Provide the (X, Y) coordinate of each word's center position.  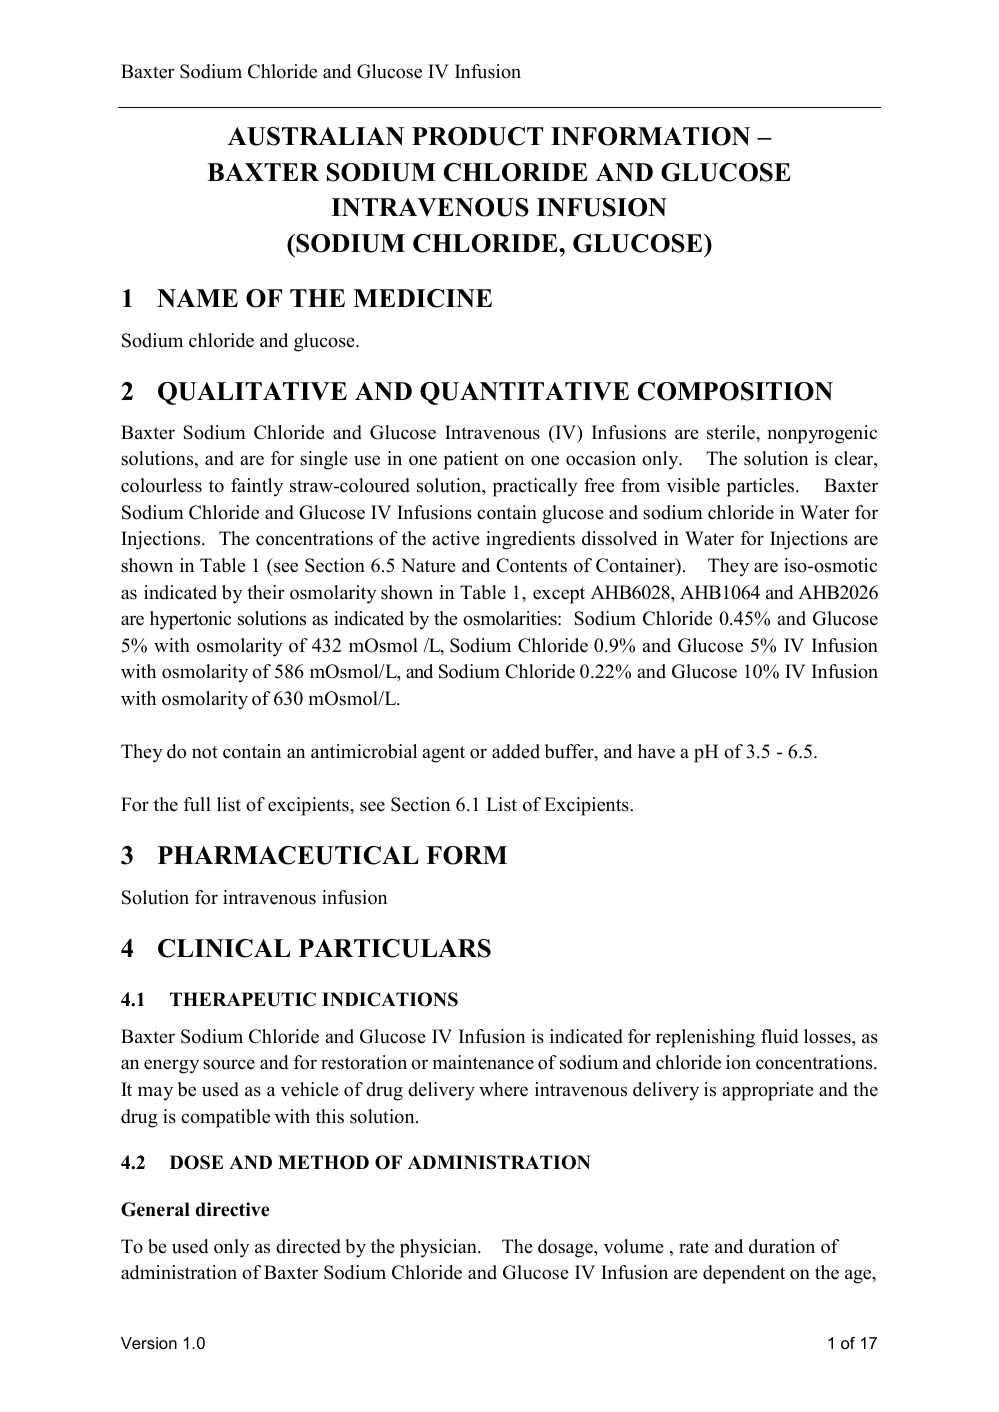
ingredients (530, 540)
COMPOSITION (735, 391)
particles (762, 487)
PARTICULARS (395, 948)
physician (439, 1248)
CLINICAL (224, 948)
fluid (779, 1036)
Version (149, 1343)
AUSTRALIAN (316, 136)
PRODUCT (477, 136)
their (266, 592)
